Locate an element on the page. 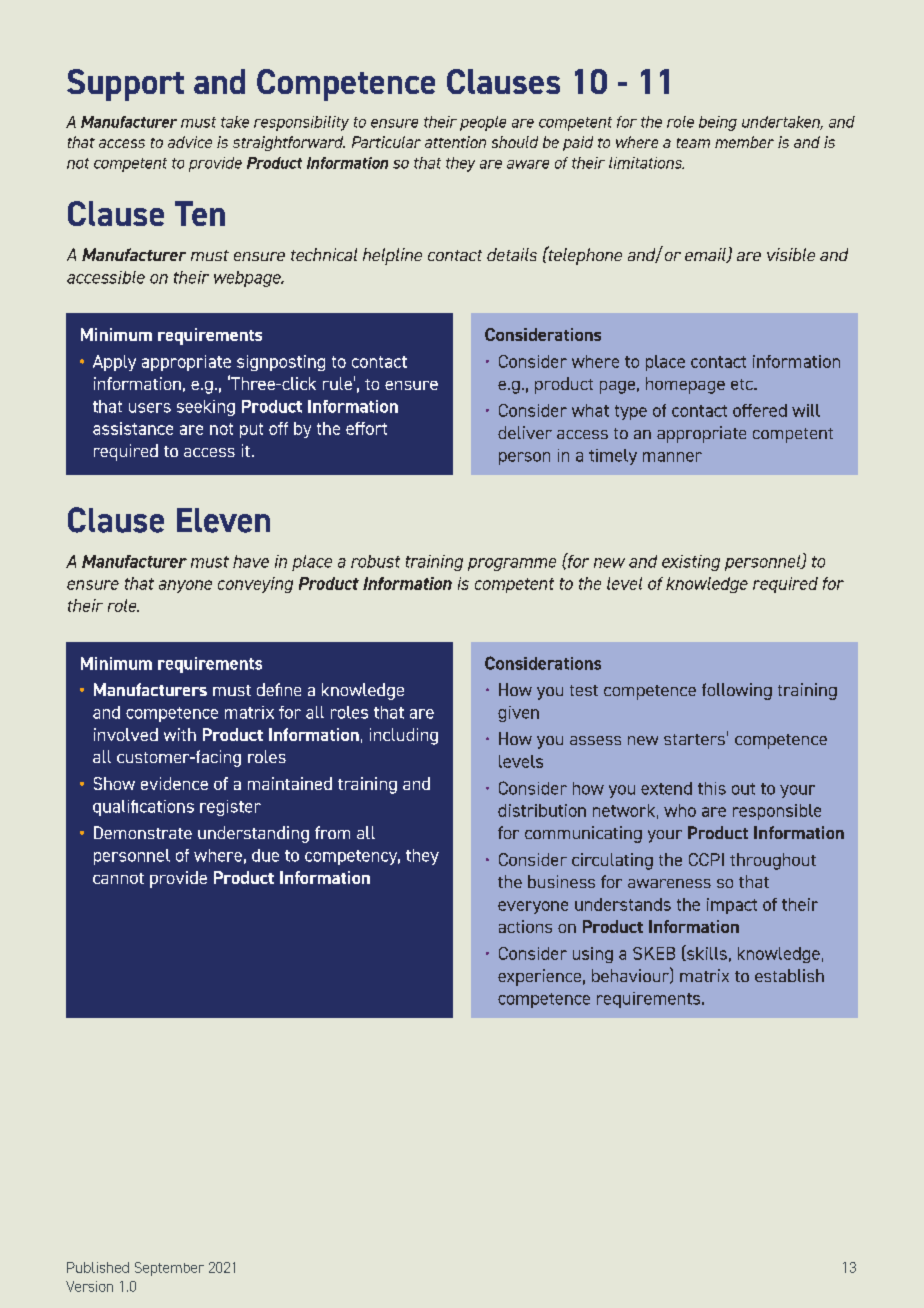 Image resolution: width=924 pixels, height=1308 pixels. programme is located at coordinates (512, 564).
